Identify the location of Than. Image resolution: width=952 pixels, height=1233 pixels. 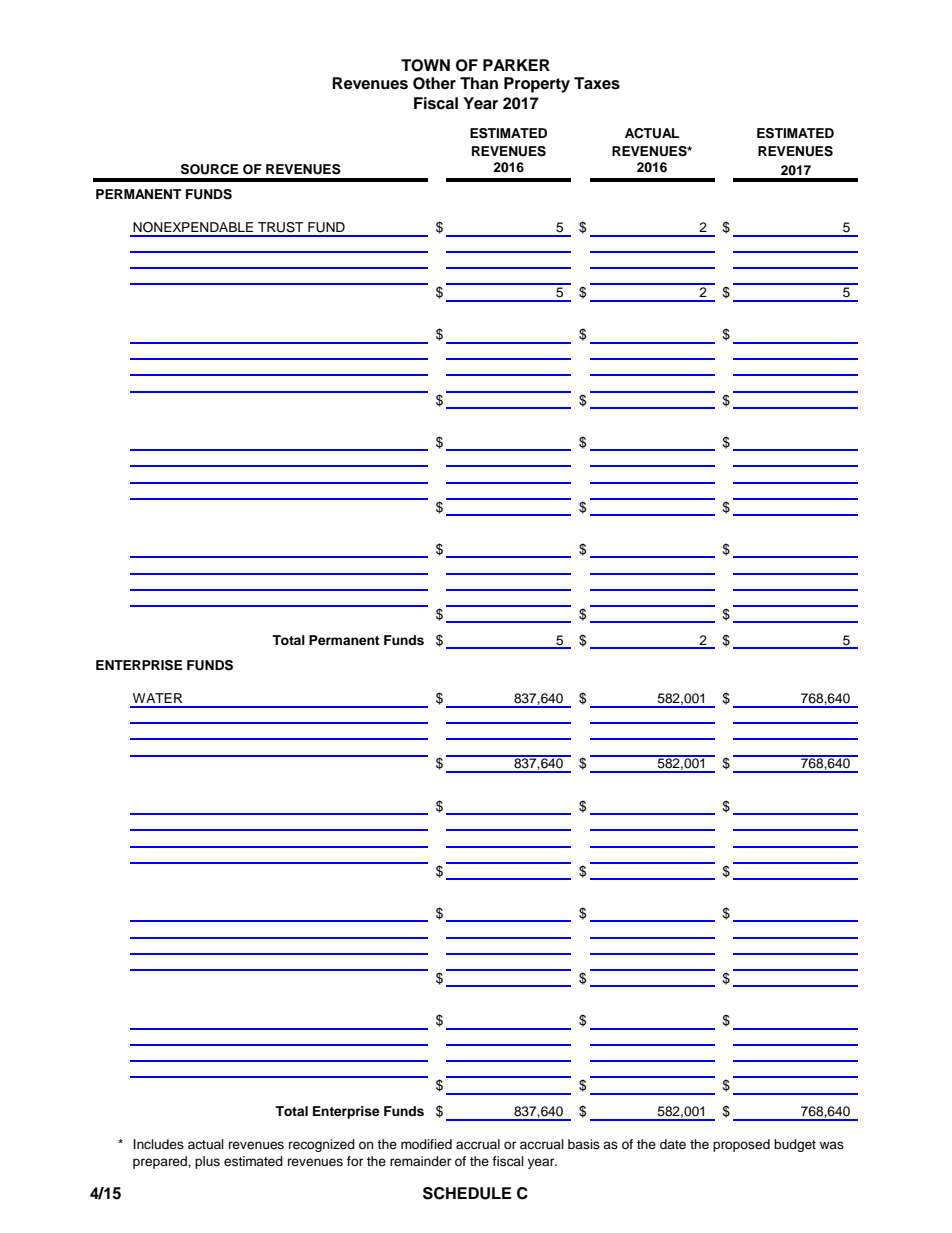
(479, 83).
